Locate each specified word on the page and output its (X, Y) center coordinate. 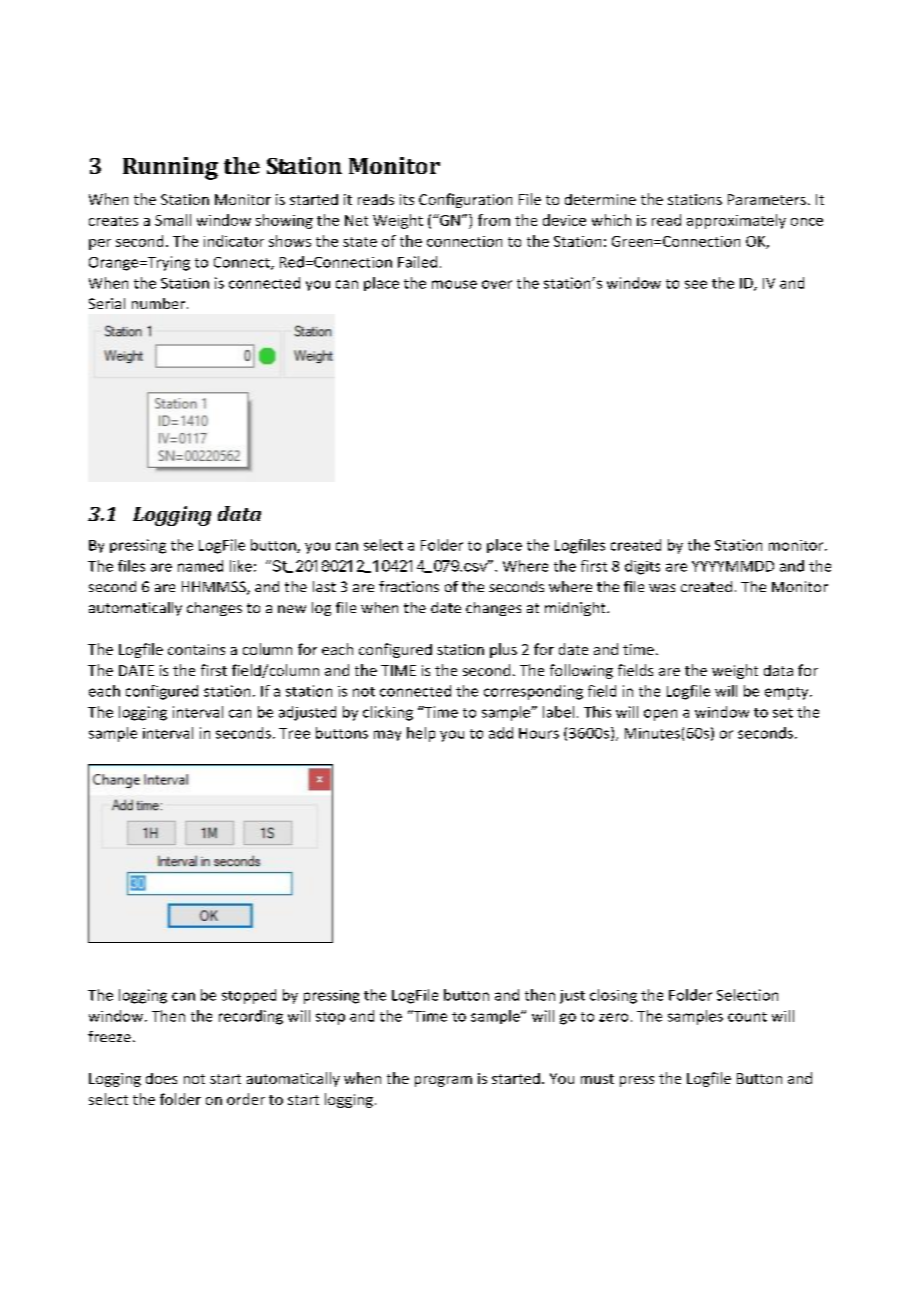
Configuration (465, 200)
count (747, 1017)
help (421, 734)
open (660, 715)
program (443, 1081)
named (200, 566)
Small (173, 220)
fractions (409, 586)
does (161, 1078)
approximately (736, 221)
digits (642, 567)
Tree (294, 733)
